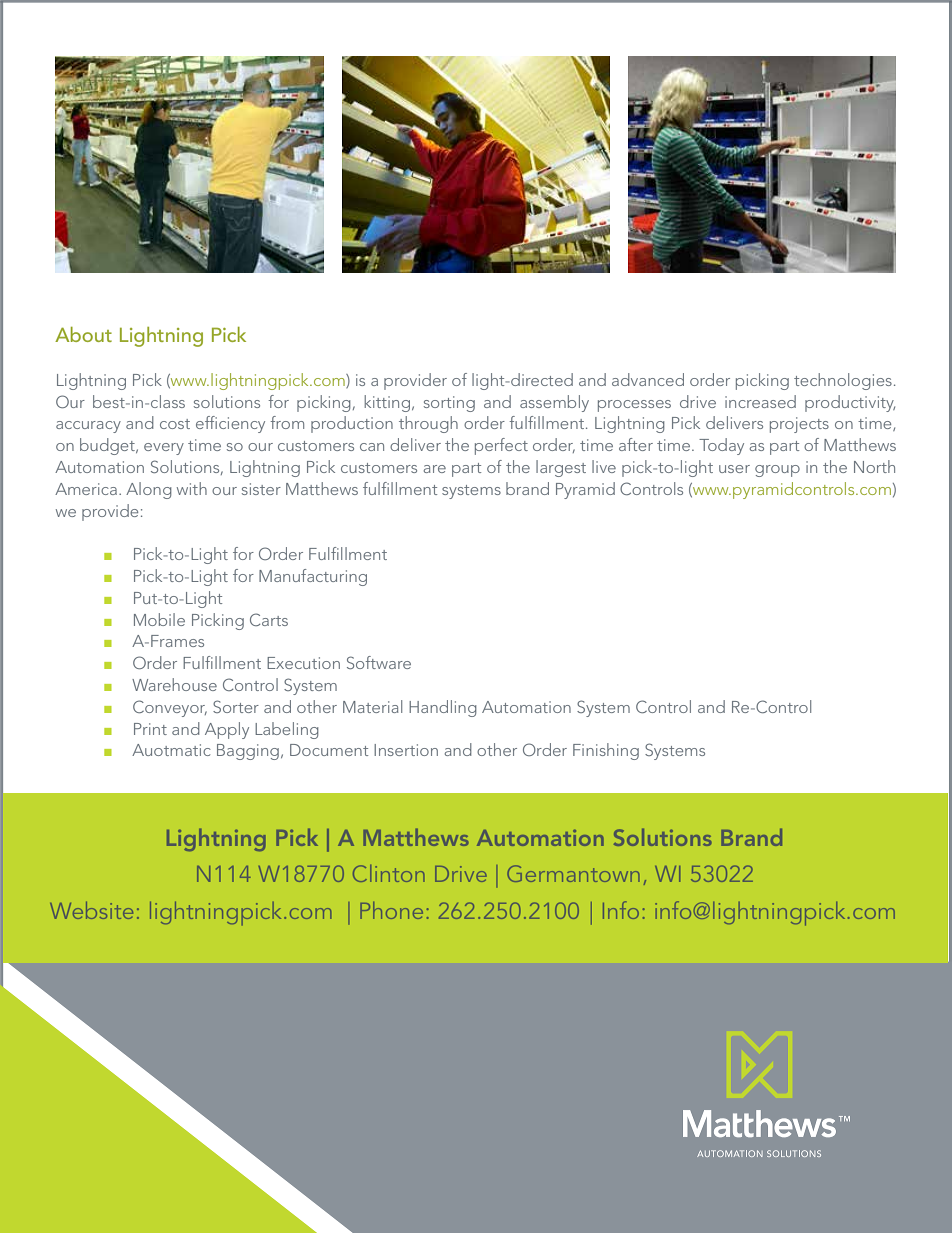 The image size is (952, 1233). I want to click on Finishing, so click(606, 751).
